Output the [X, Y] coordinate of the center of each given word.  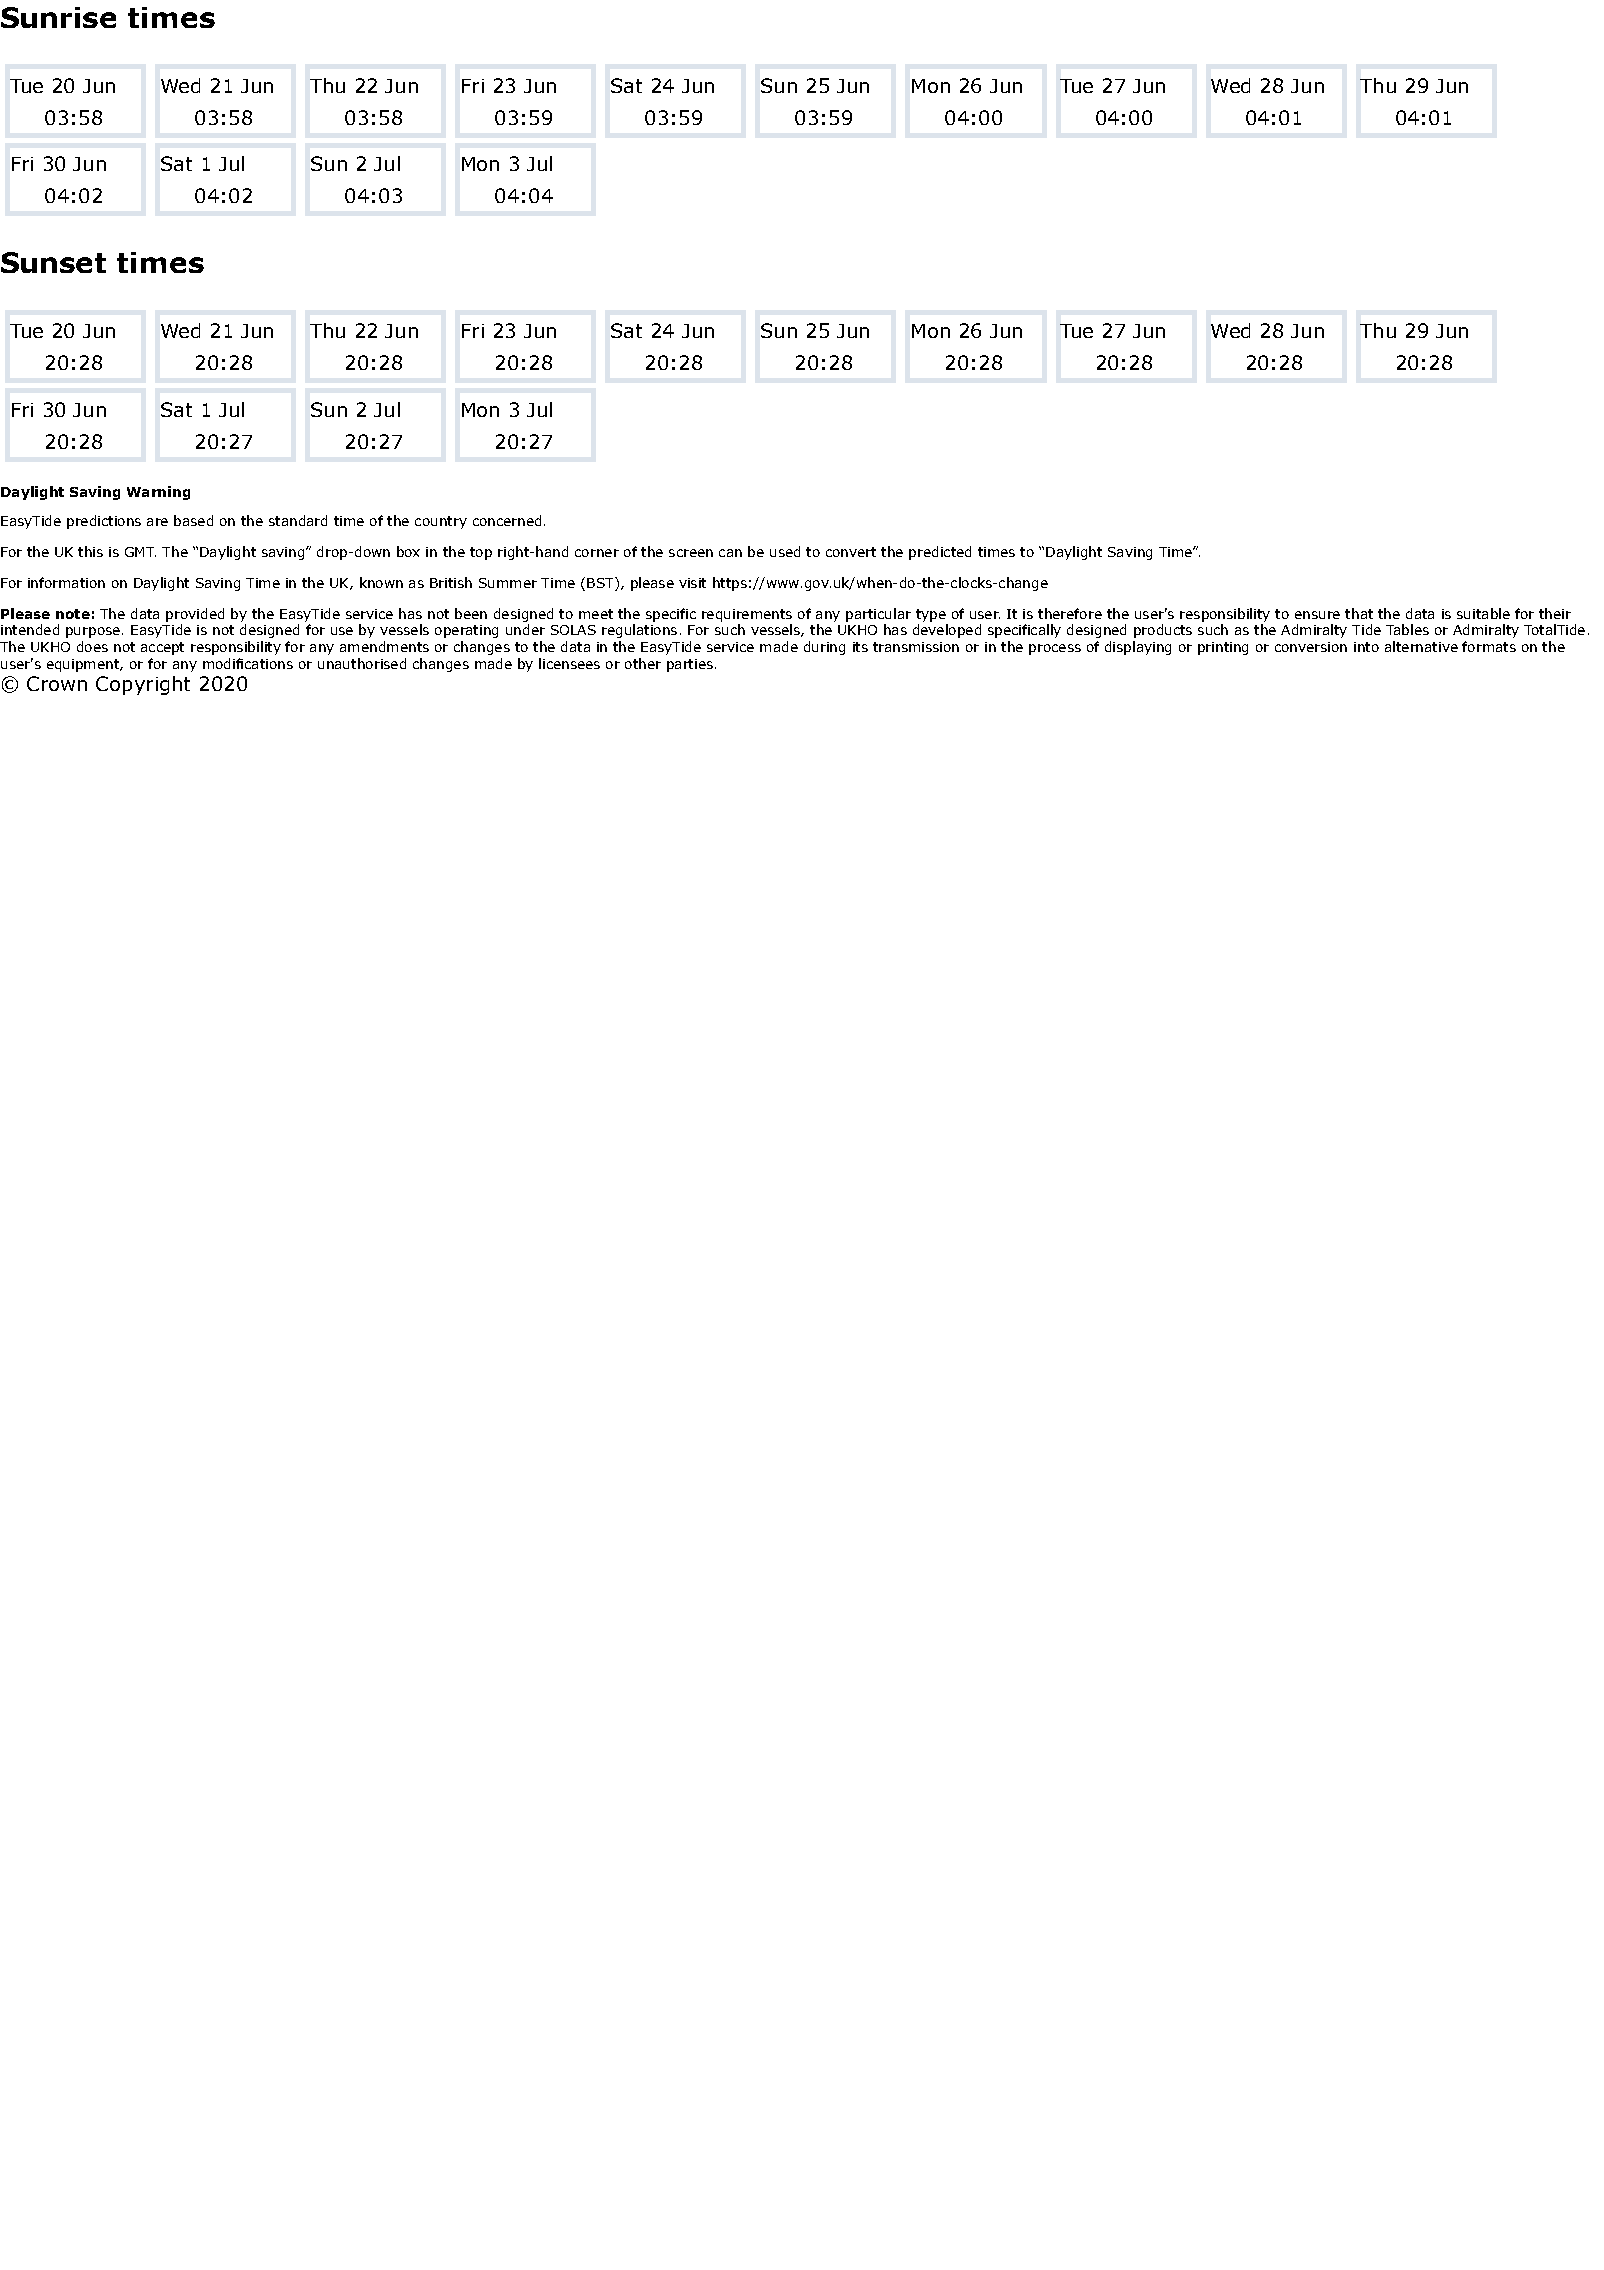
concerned [507, 520]
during [824, 648]
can [730, 553]
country [441, 522]
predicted [940, 553]
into [1366, 647]
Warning [158, 493]
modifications [248, 663]
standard [298, 520]
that [1359, 613]
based [193, 520]
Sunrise [58, 17]
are [157, 522]
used [785, 551]
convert [851, 552]
